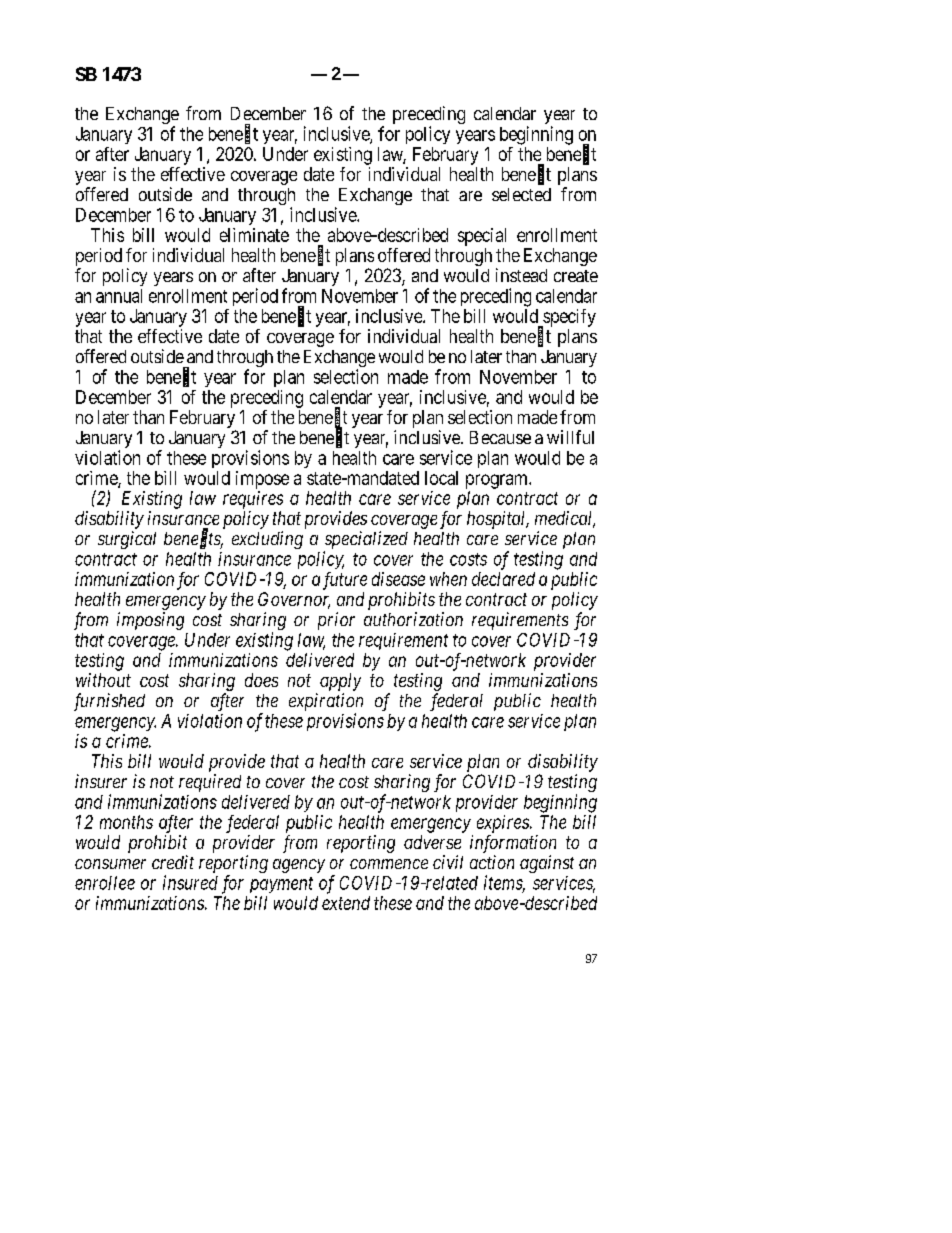  I want to click on imposing, so click(150, 621).
